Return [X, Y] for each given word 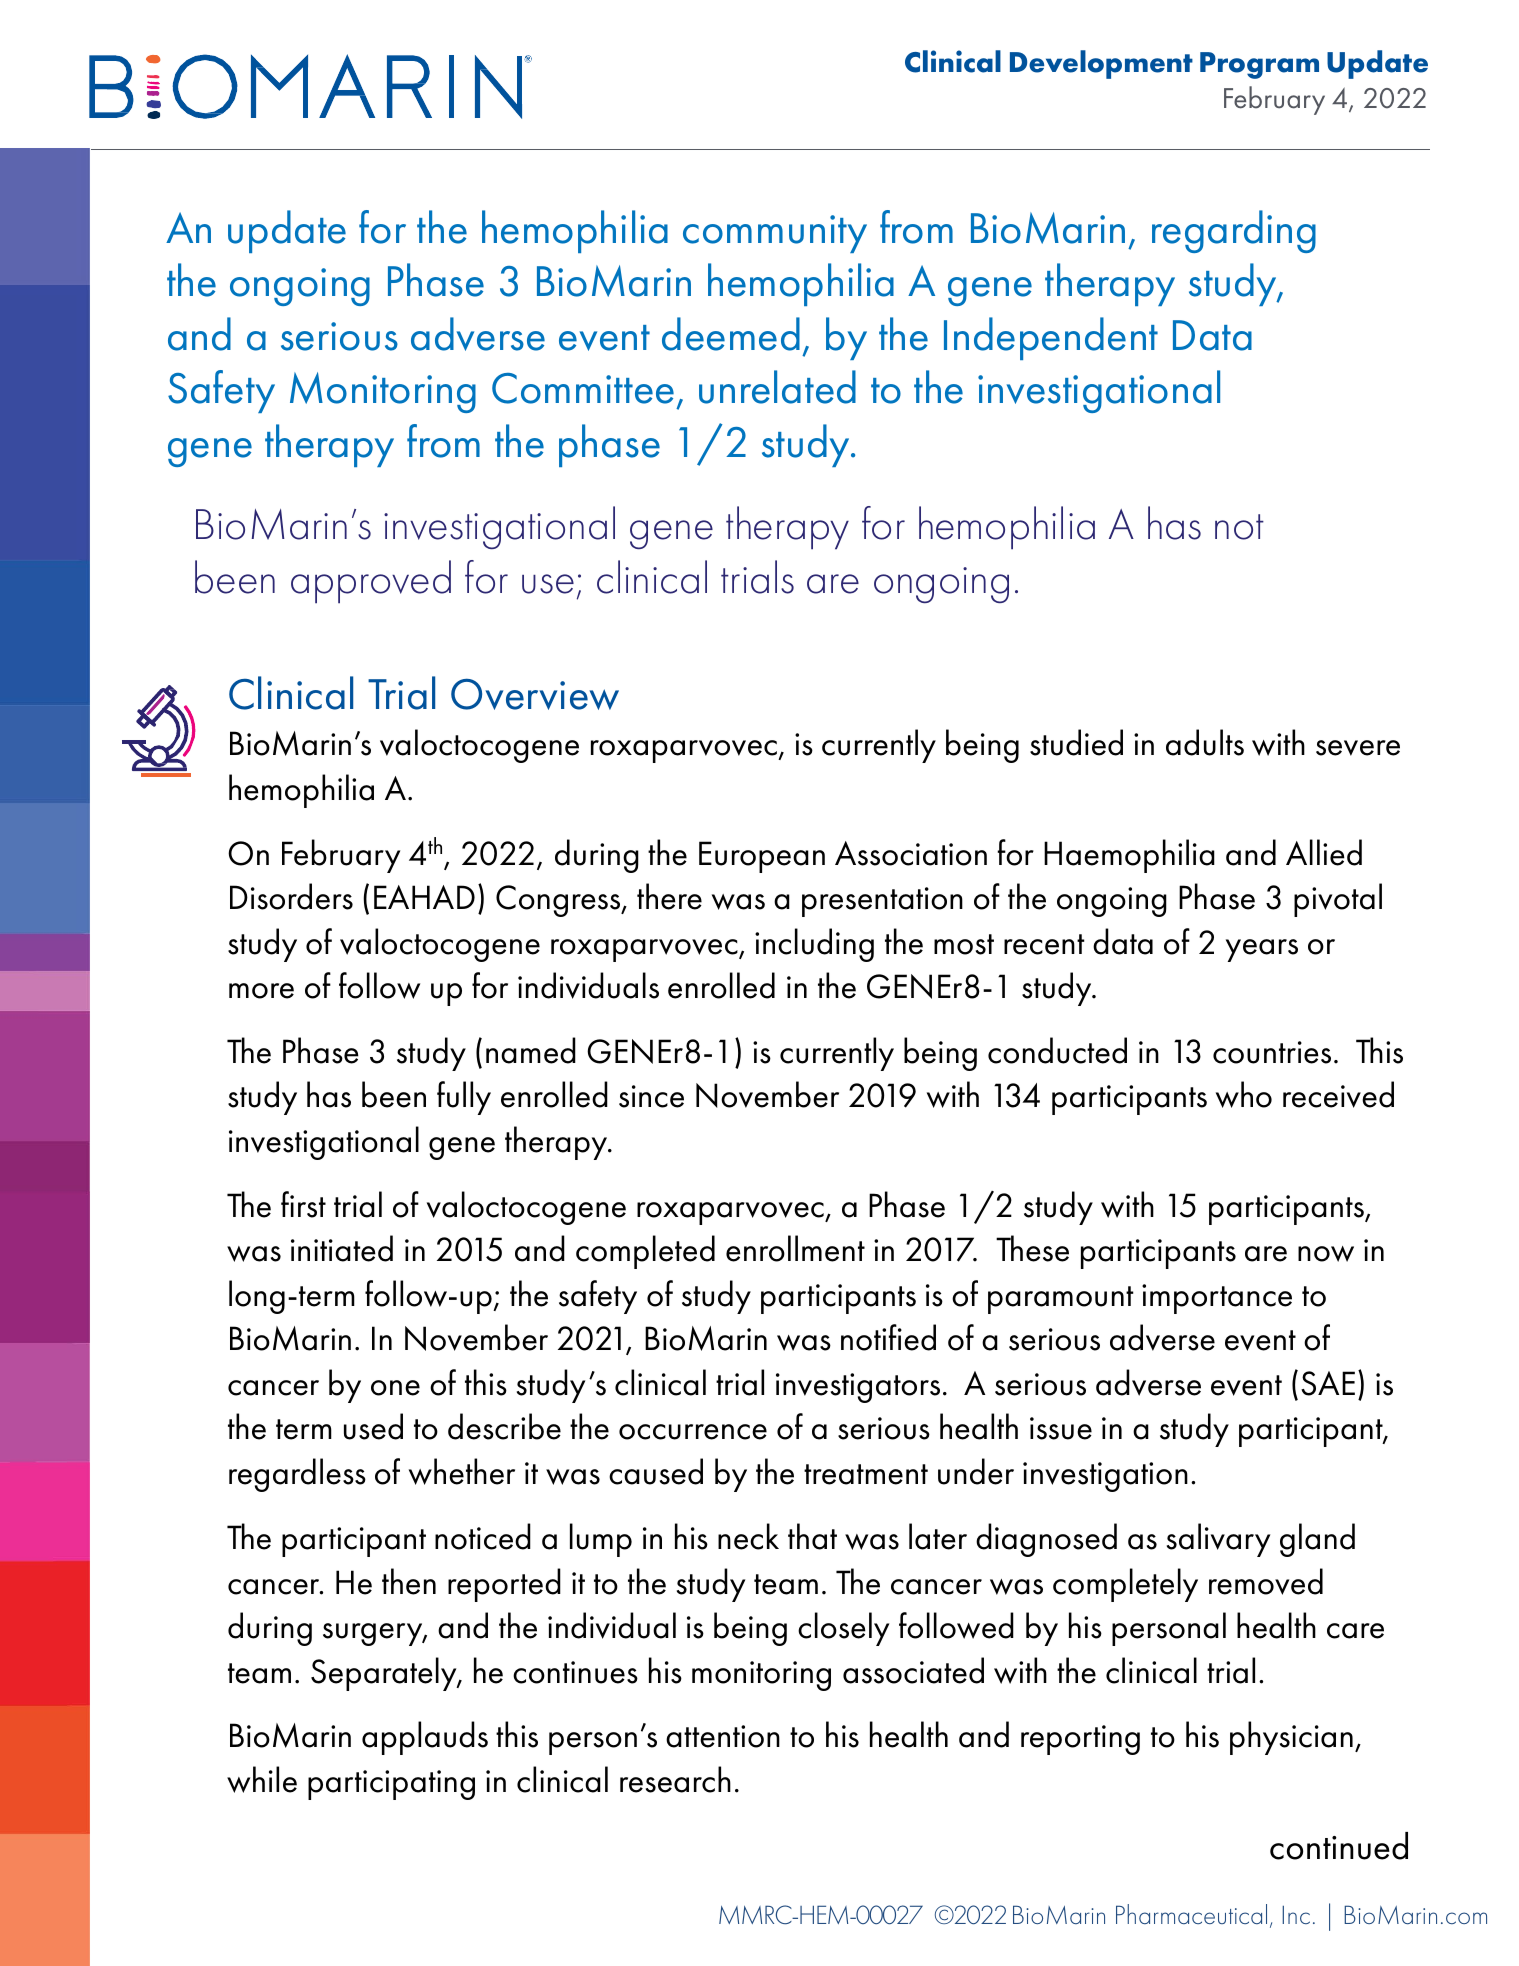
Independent [1051, 338]
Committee [583, 388]
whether [462, 1471]
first [303, 1204]
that [812, 1536]
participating [391, 1785]
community [775, 234]
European [762, 857]
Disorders [291, 896]
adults [1205, 742]
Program [1259, 65]
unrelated [777, 387]
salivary [1218, 1540]
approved [371, 582]
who [1244, 1094]
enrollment [795, 1248]
